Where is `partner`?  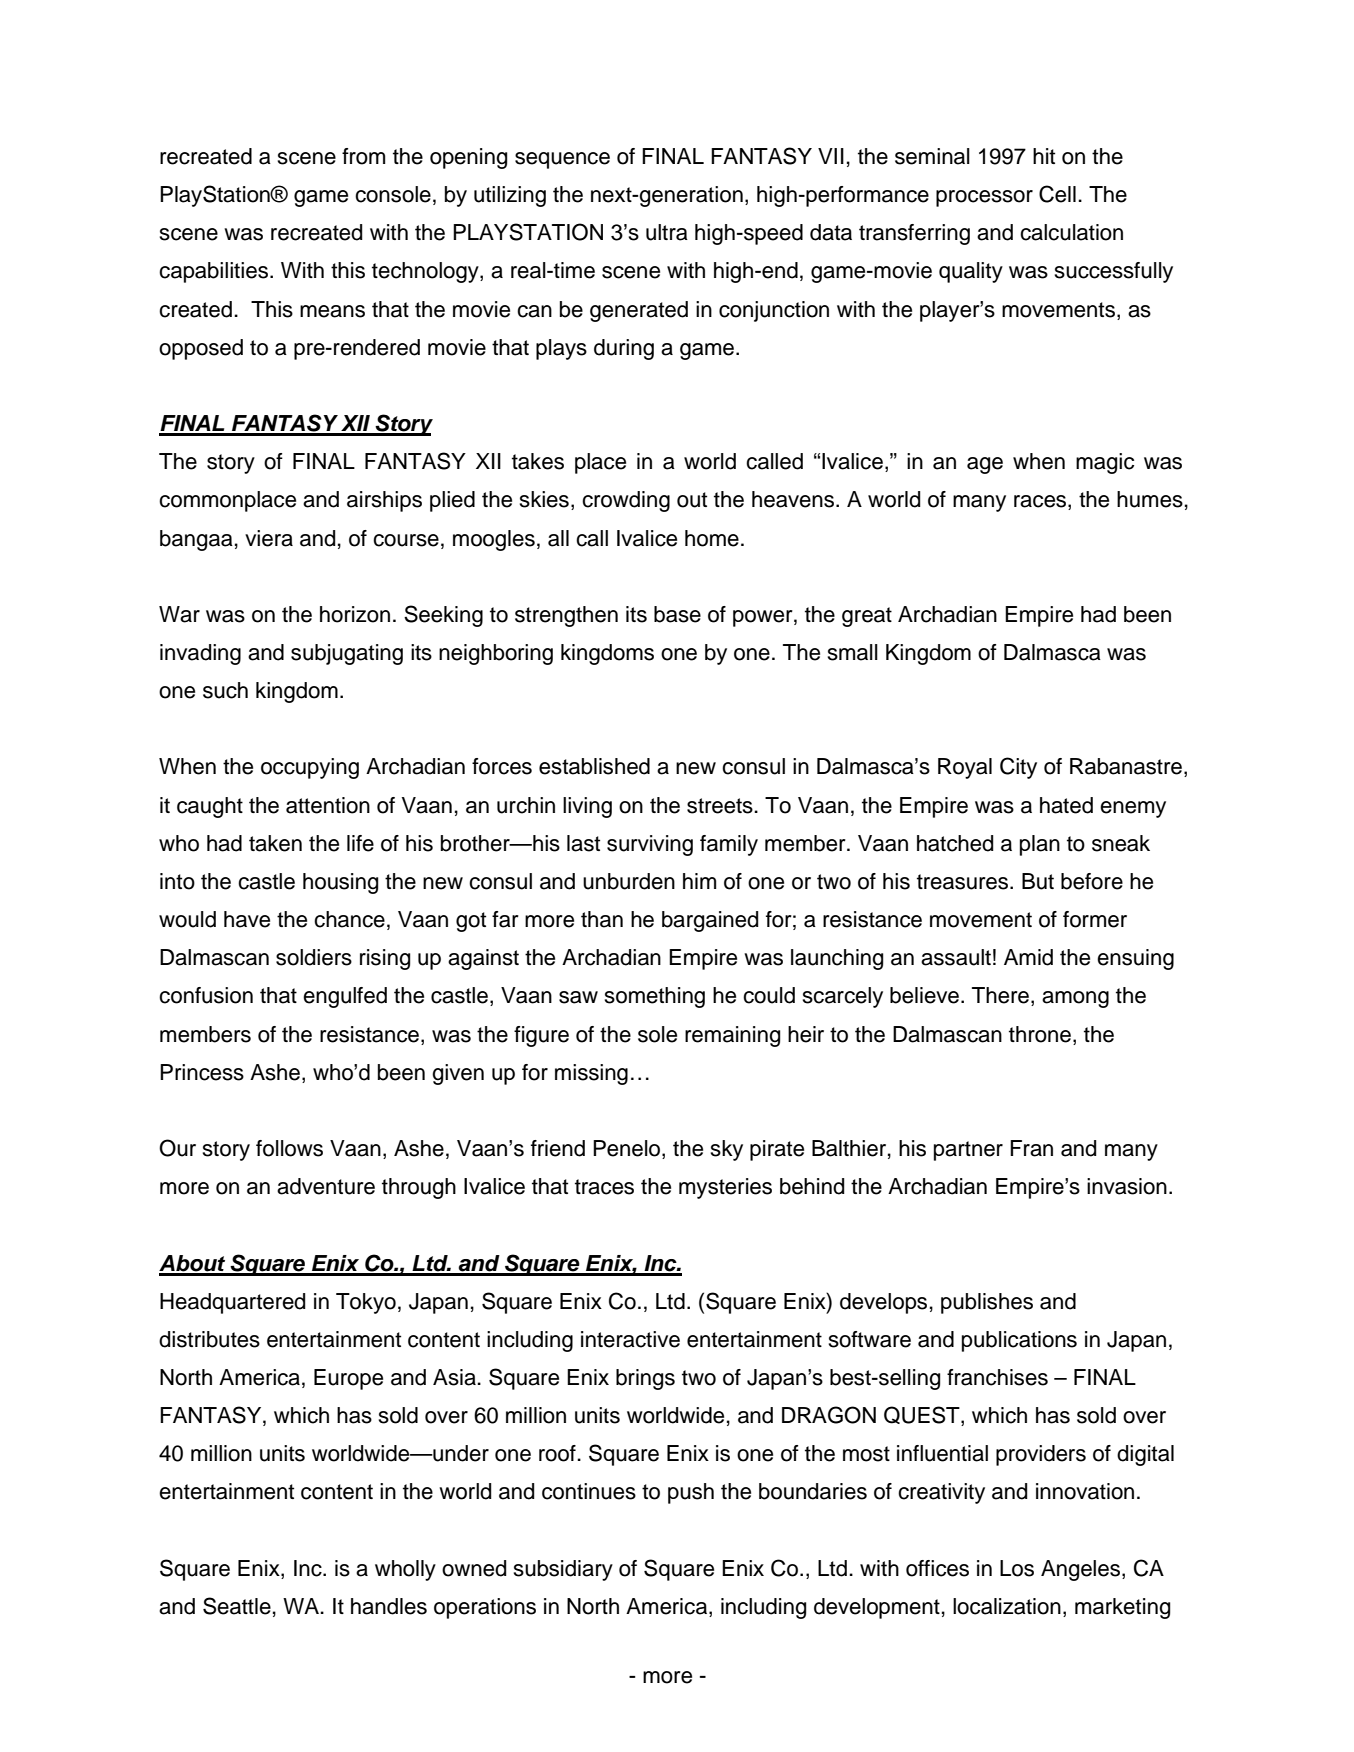
partner is located at coordinates (968, 1151).
